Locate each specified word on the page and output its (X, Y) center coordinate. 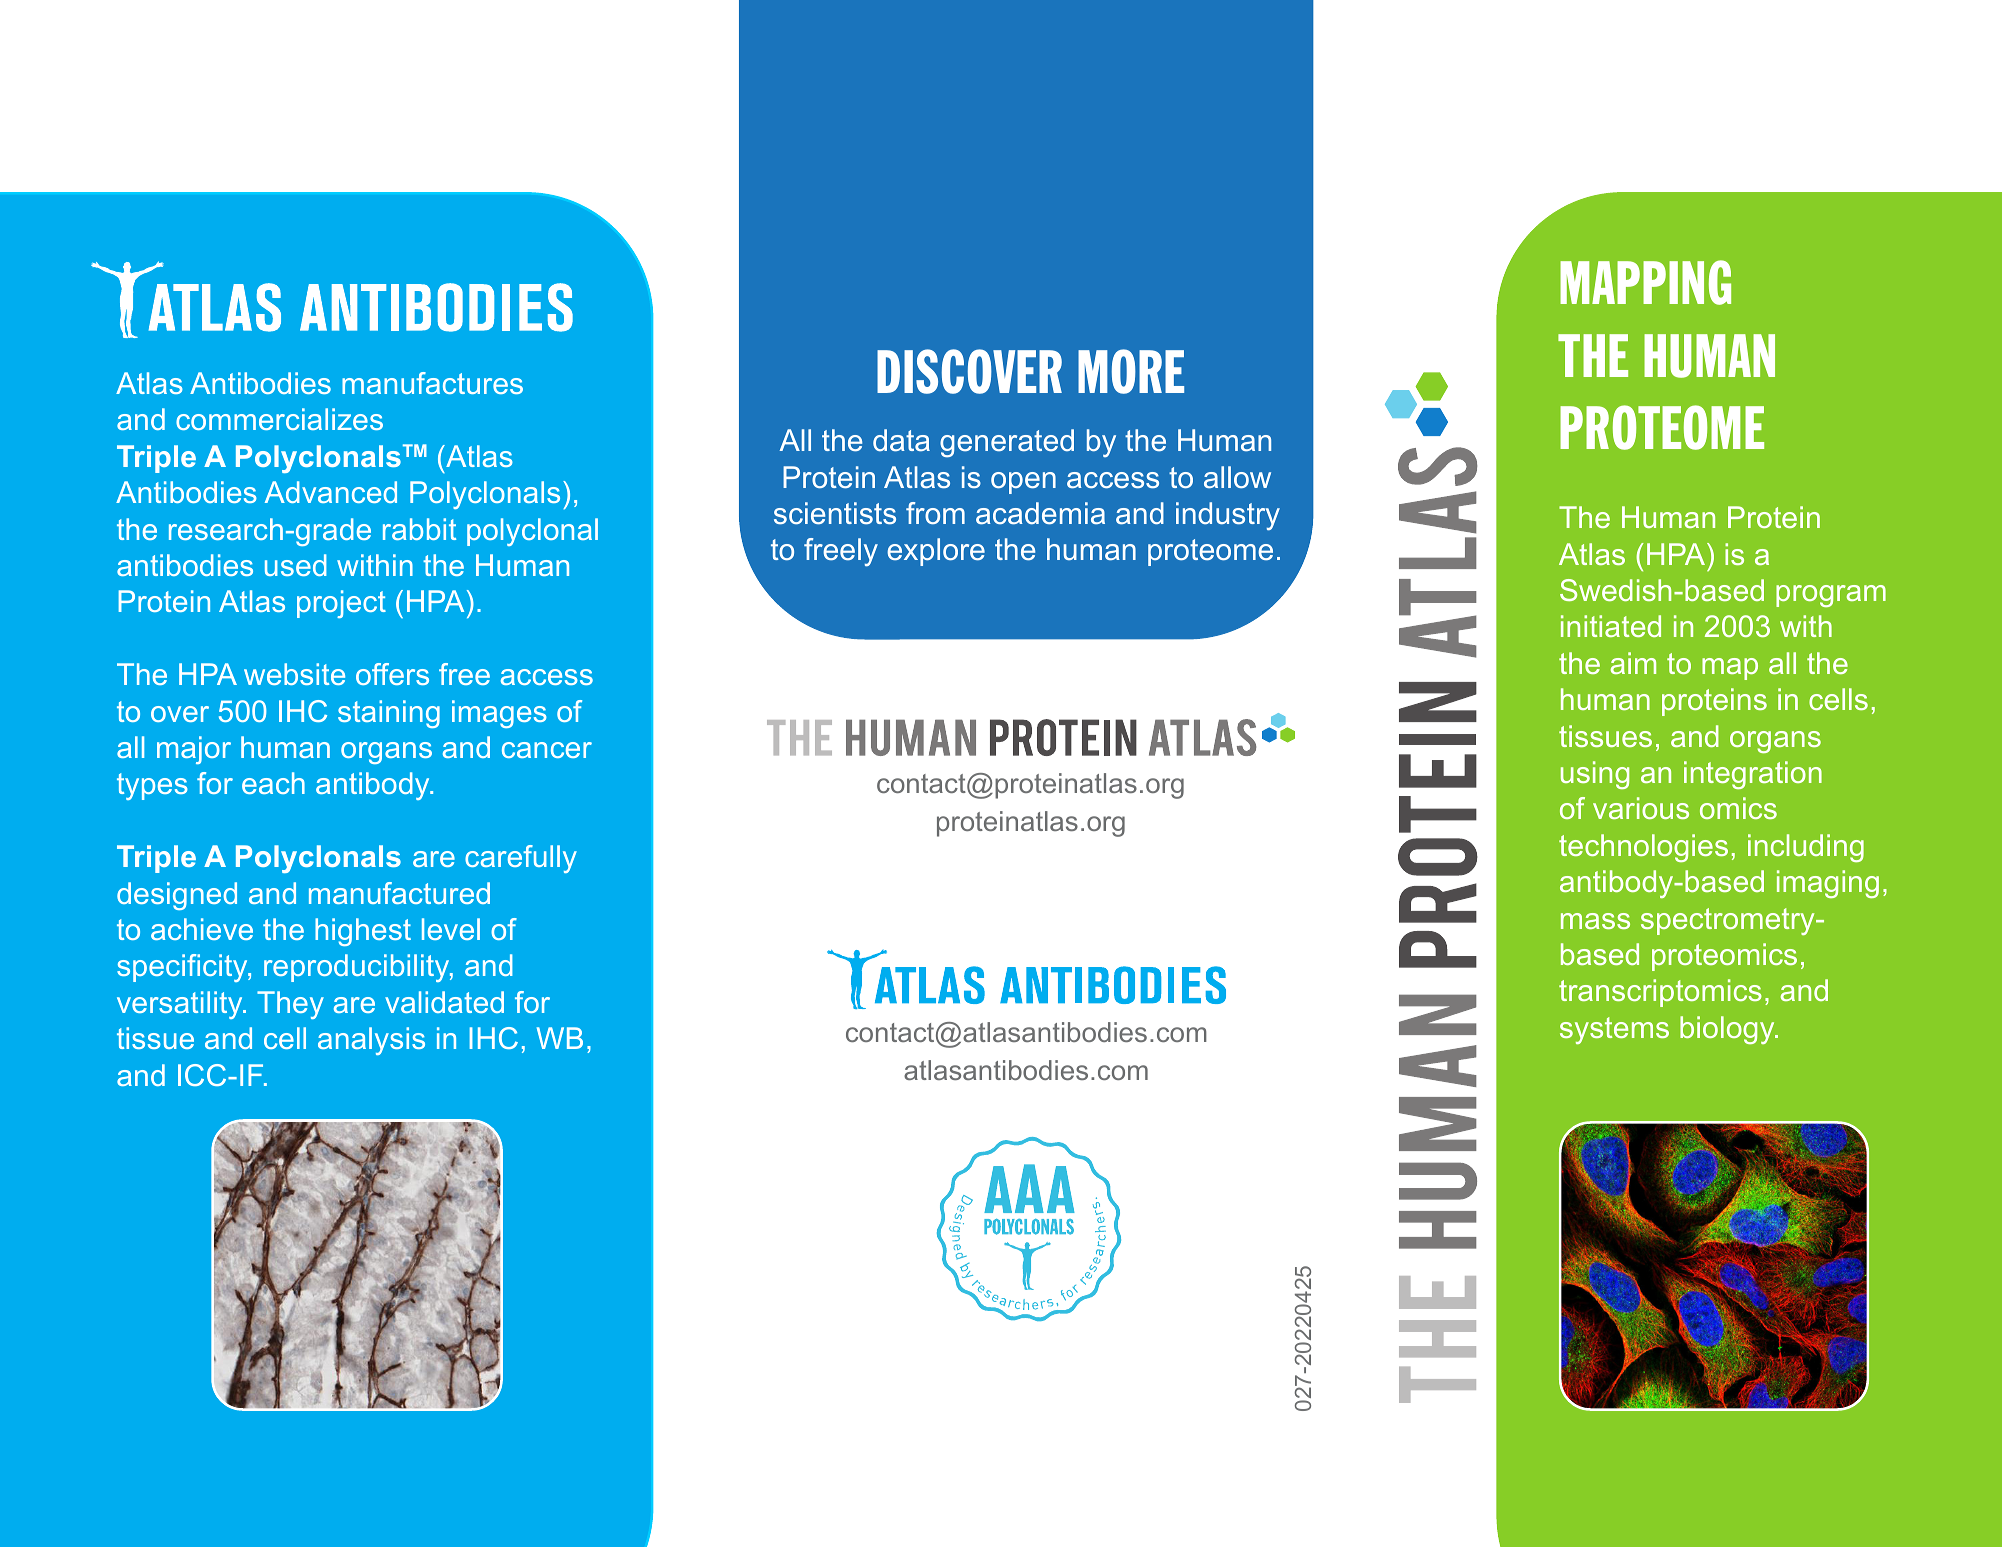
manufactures (432, 383)
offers (392, 674)
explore (936, 552)
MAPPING (1645, 282)
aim (1633, 663)
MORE (1131, 371)
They (290, 1005)
